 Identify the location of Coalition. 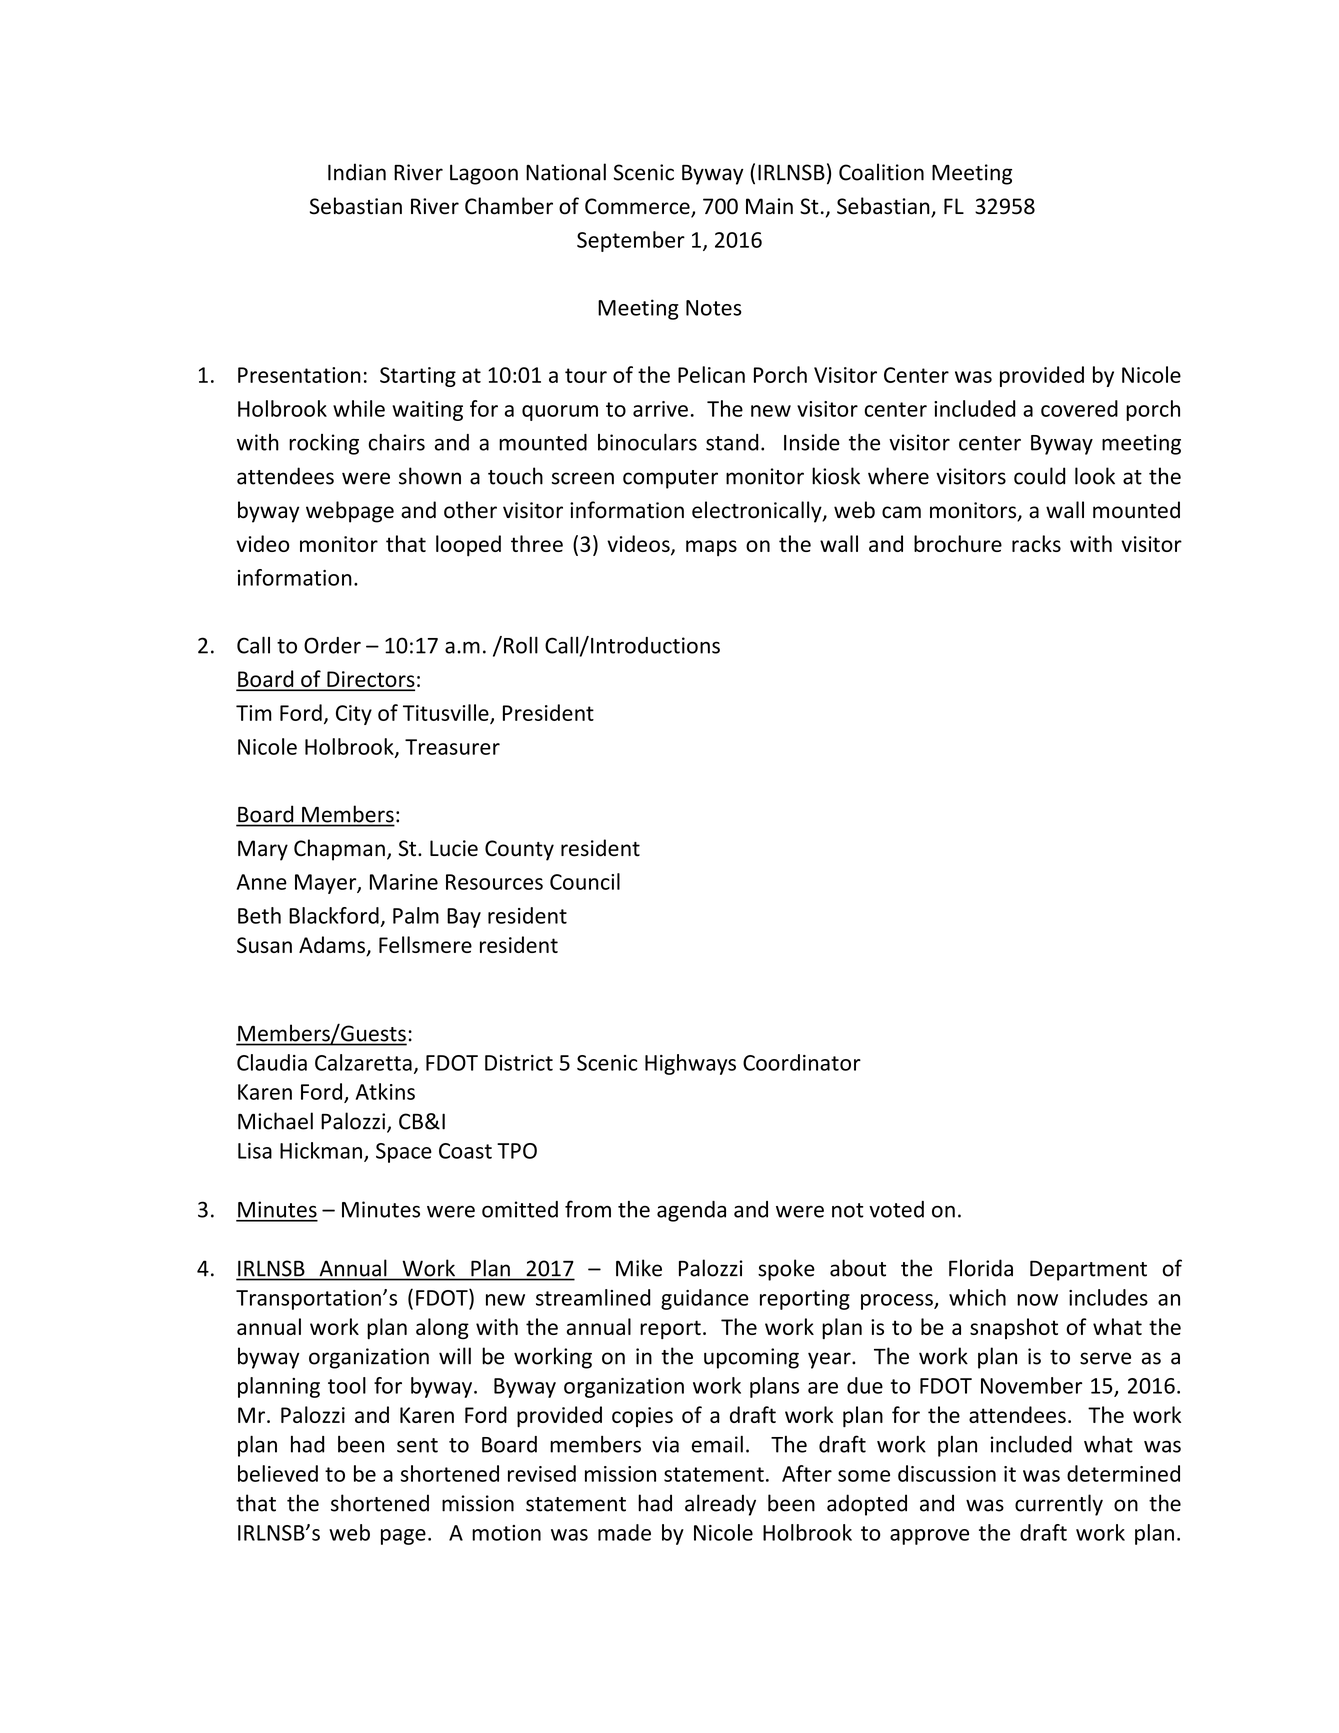
(881, 172).
